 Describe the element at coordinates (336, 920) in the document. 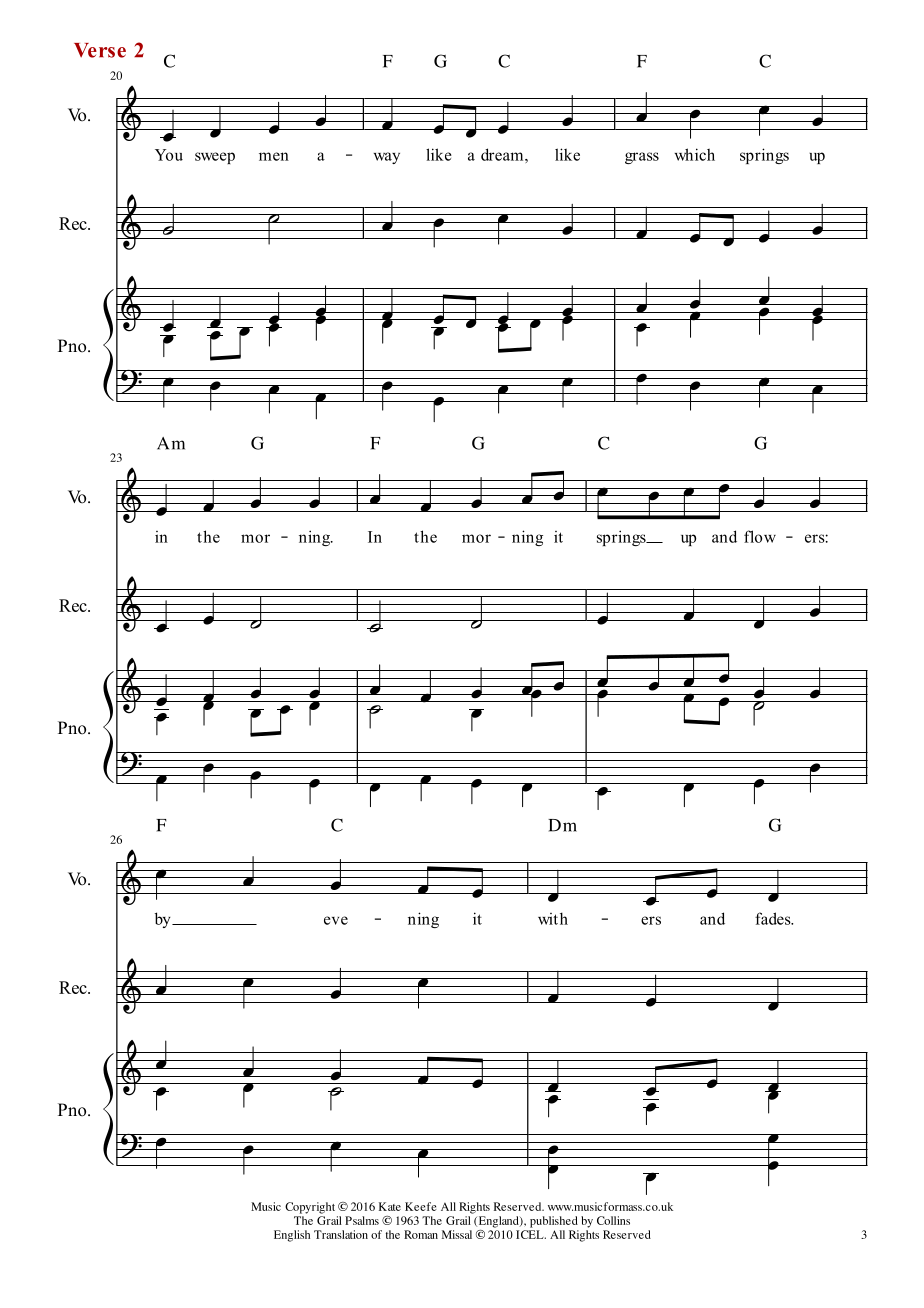

I see `eve` at that location.
